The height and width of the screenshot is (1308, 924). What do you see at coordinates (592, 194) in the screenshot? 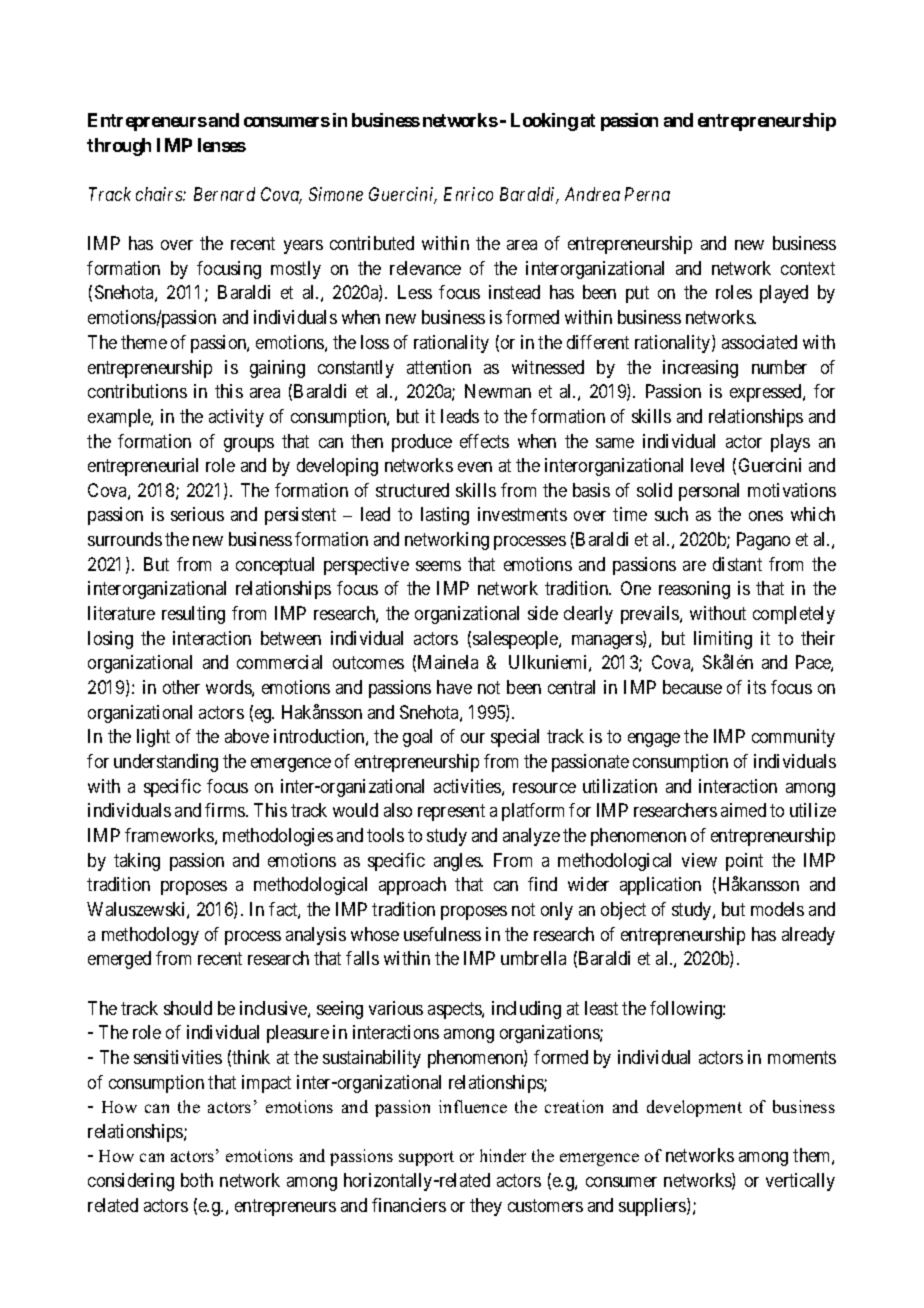
I see `Andrea` at bounding box center [592, 194].
